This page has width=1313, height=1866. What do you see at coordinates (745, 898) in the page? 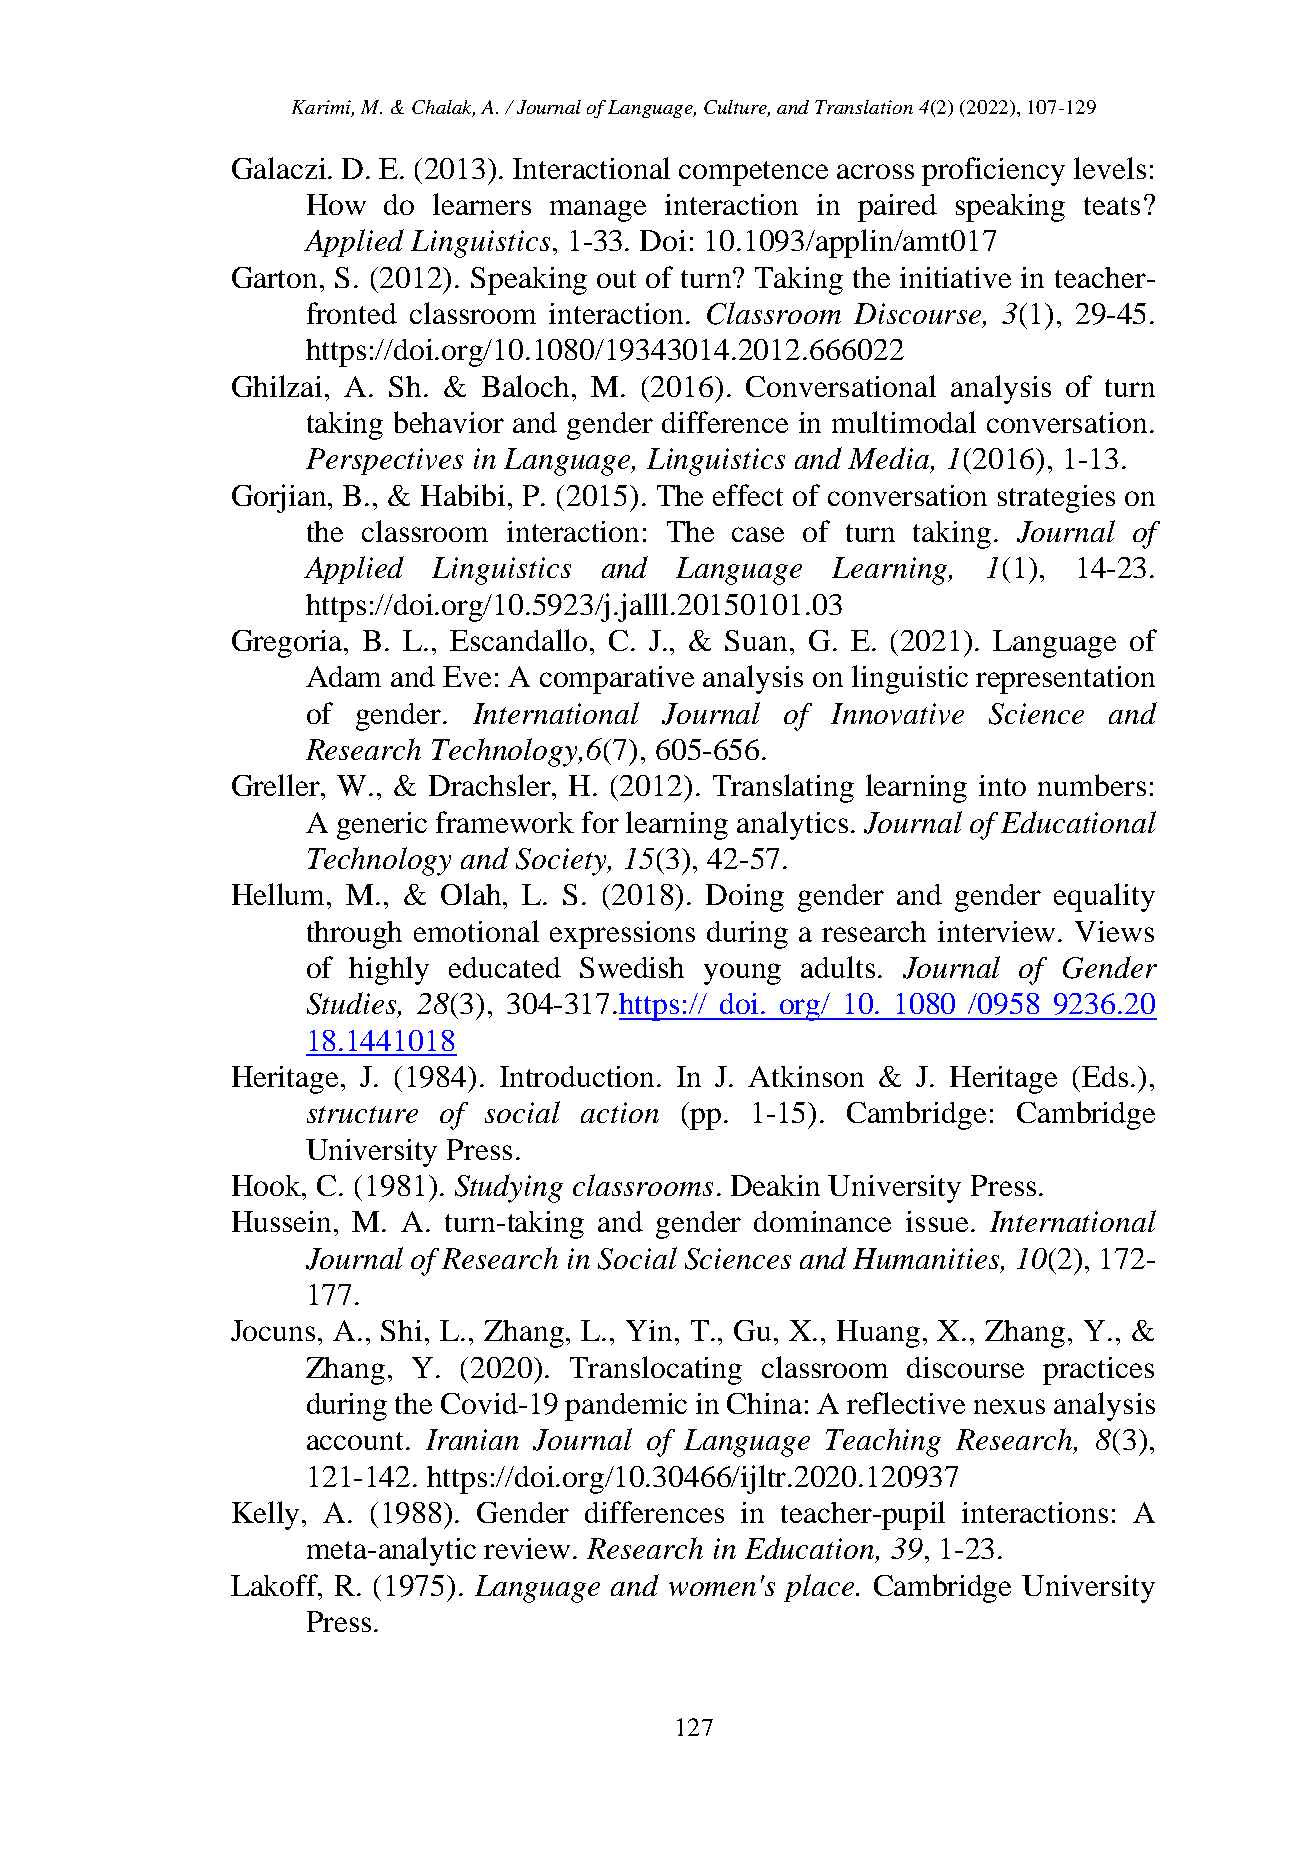
I see `Doing` at bounding box center [745, 898].
